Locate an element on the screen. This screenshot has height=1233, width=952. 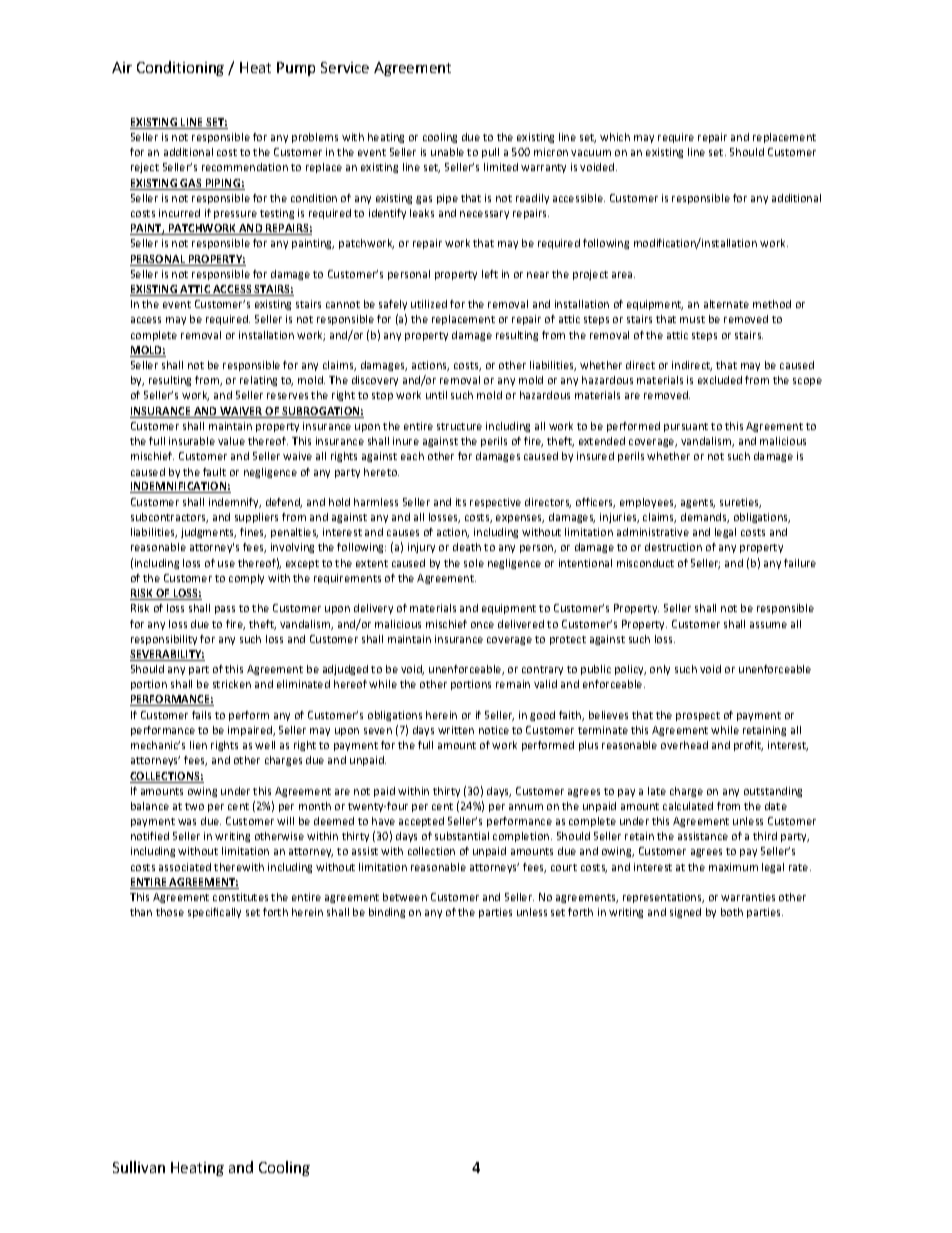
its is located at coordinates (461, 502).
